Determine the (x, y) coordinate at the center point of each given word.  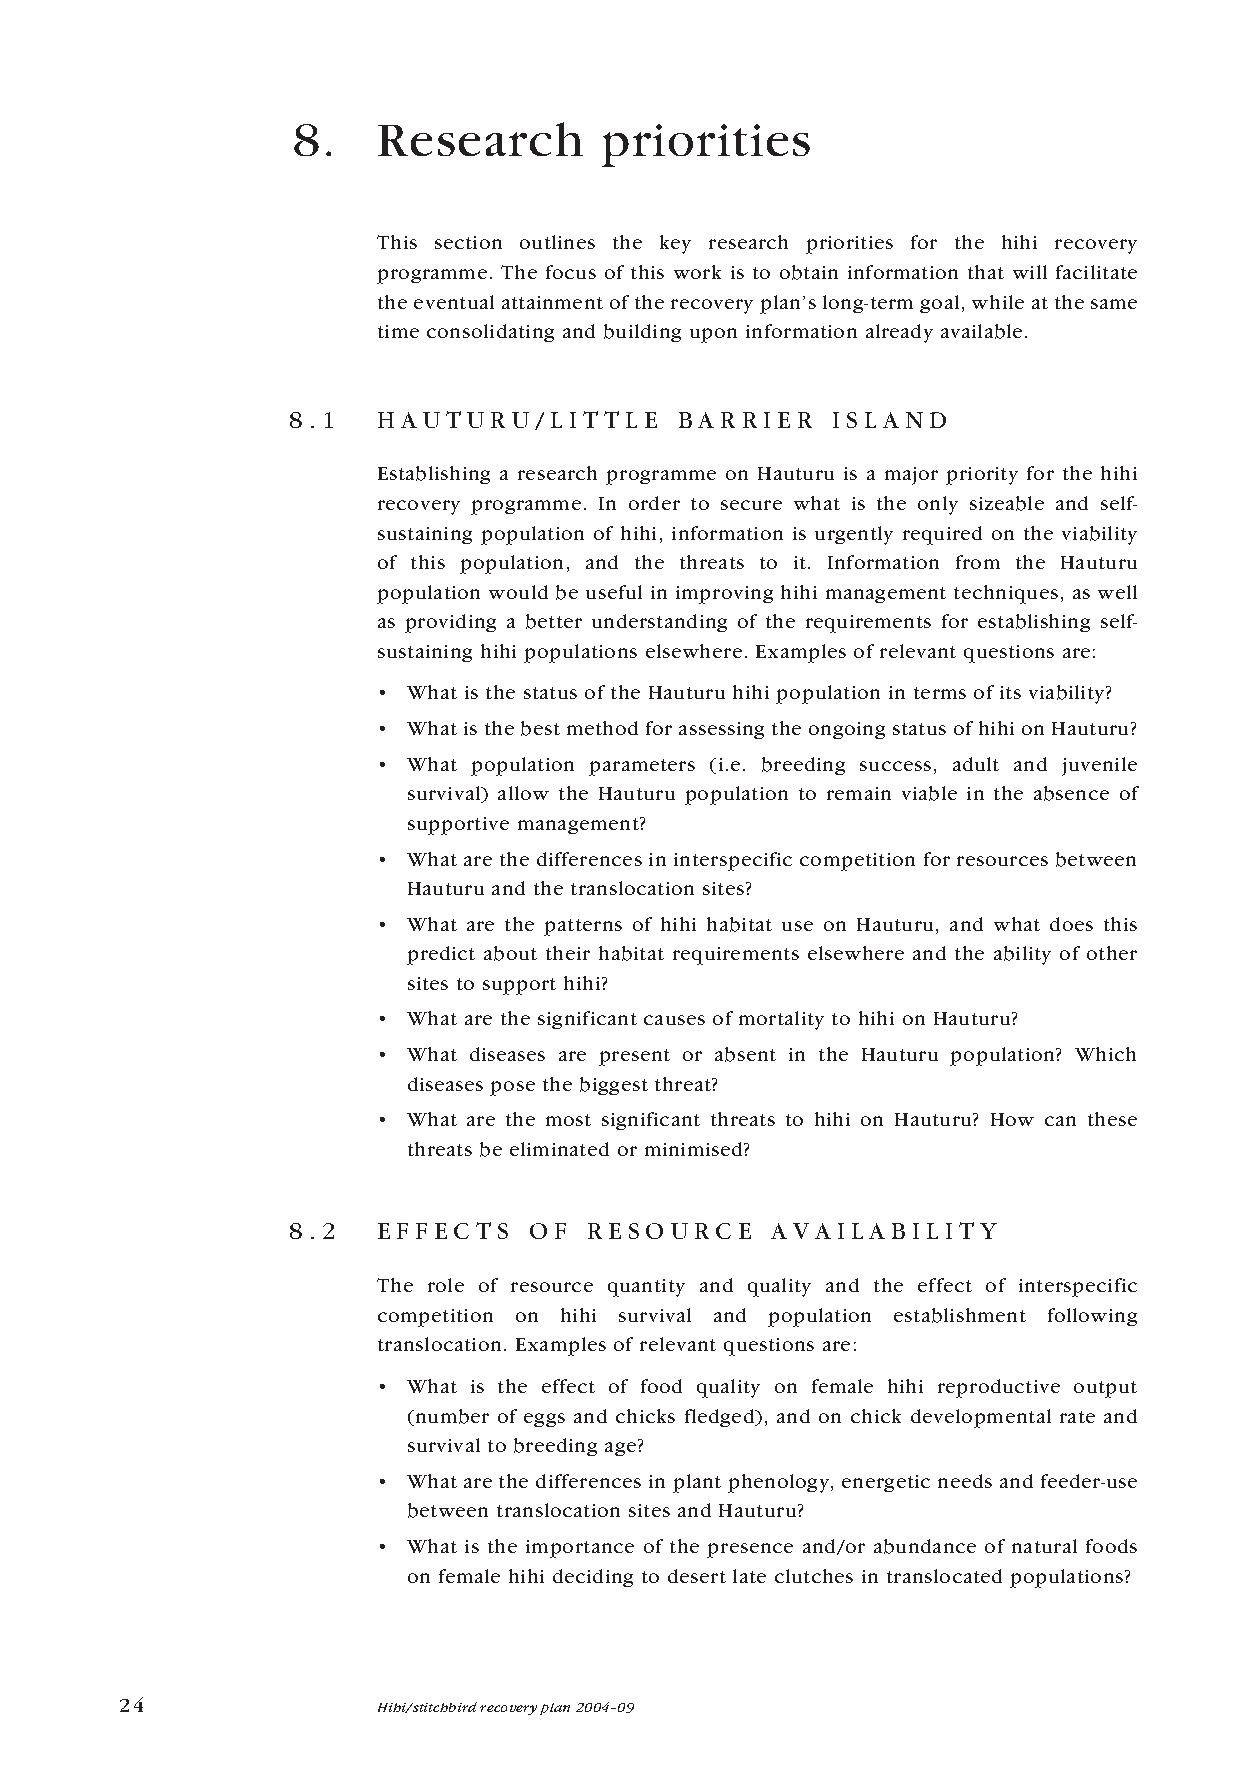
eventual (454, 302)
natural (1044, 1546)
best (540, 728)
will (1030, 272)
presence (750, 1550)
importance (580, 1549)
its (1010, 692)
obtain (809, 272)
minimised (695, 1149)
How (1012, 1119)
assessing (721, 730)
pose (512, 1088)
